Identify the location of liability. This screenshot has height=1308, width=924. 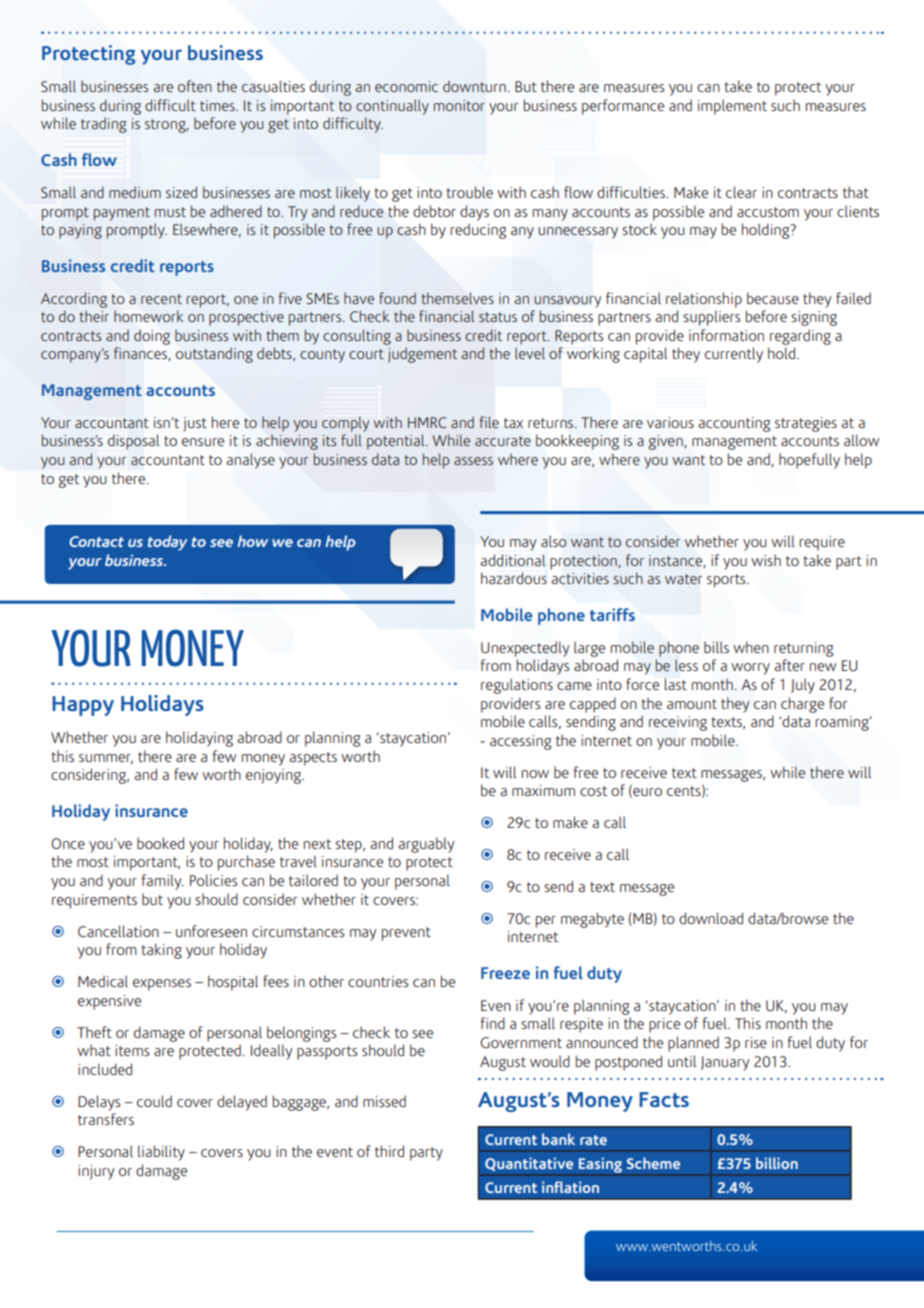
(161, 1153).
